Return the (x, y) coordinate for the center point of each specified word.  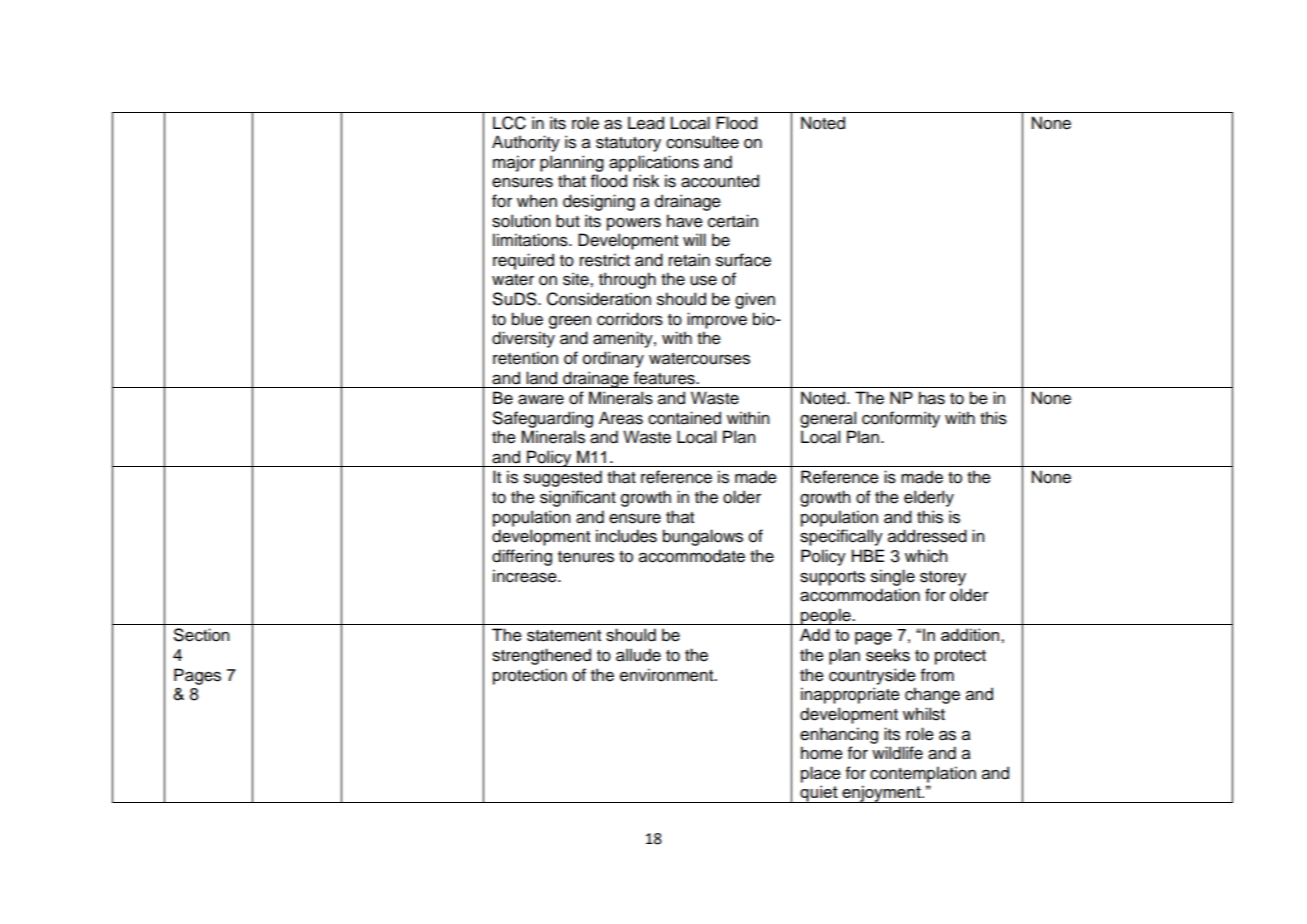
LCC (509, 123)
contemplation (923, 774)
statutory (628, 144)
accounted (720, 181)
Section (201, 635)
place (821, 774)
